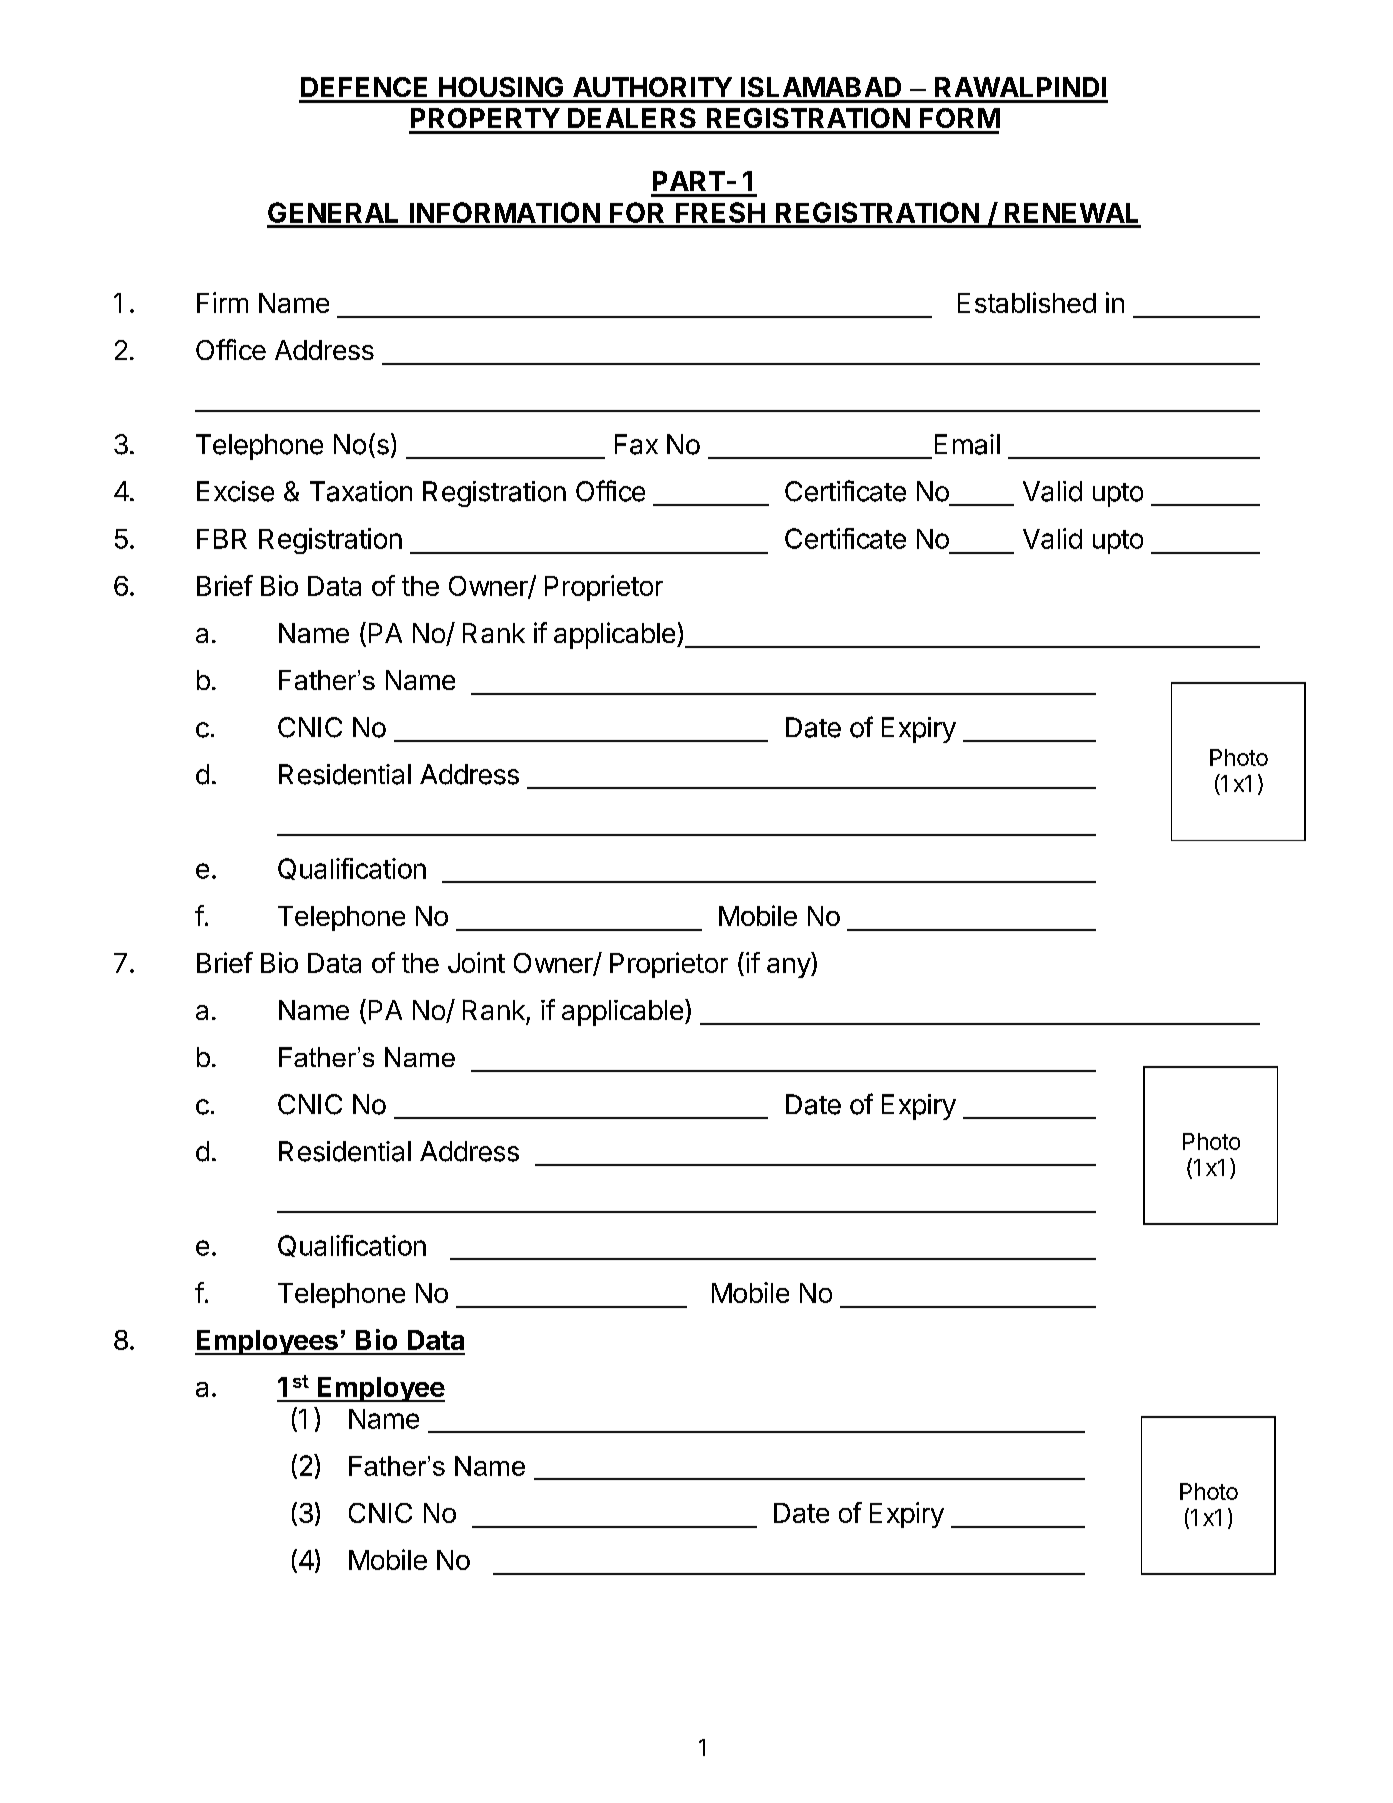 The image size is (1393, 1803). Describe the element at coordinates (1027, 302) in the screenshot. I see `Established` at that location.
